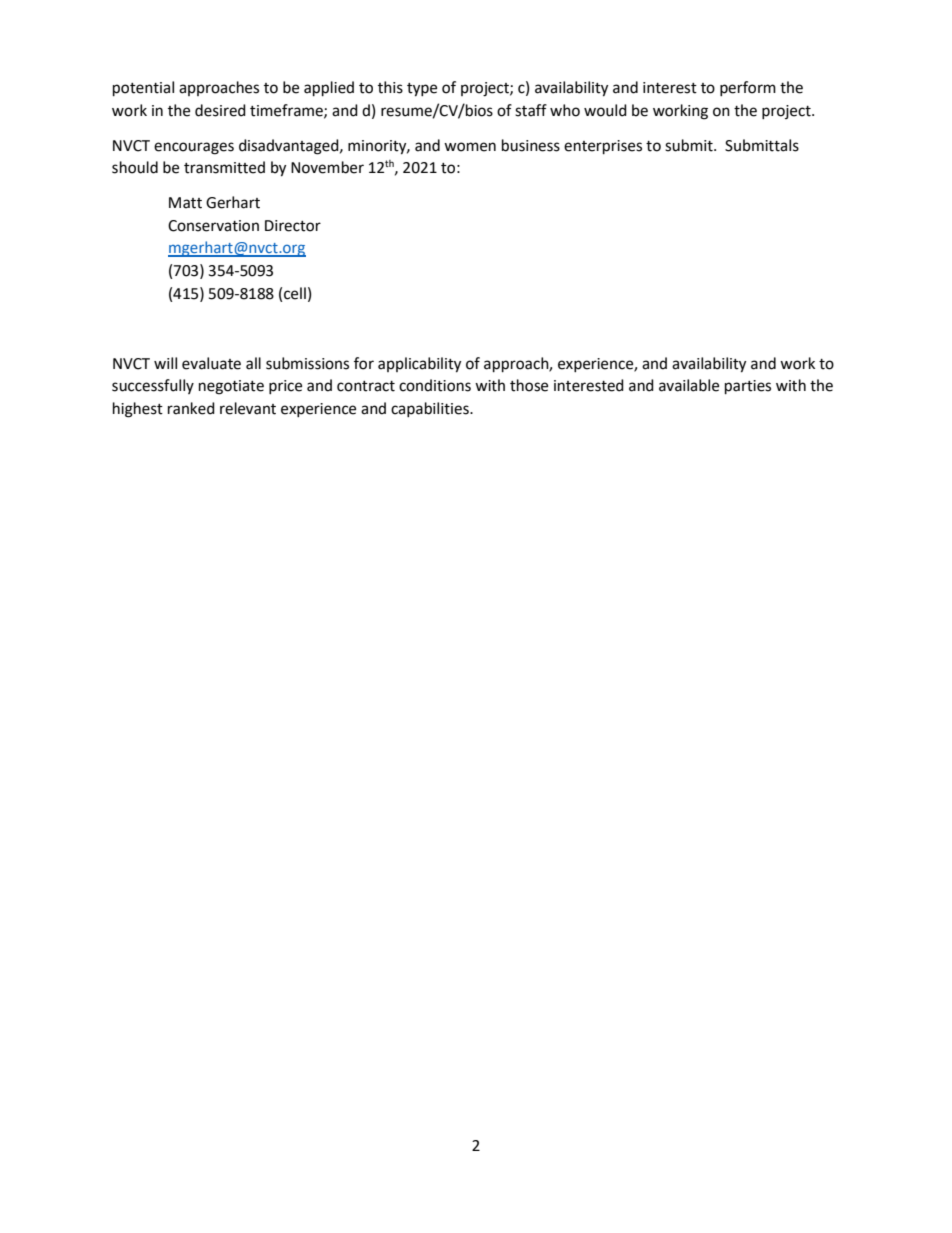  What do you see at coordinates (748, 387) in the page?
I see `parties` at bounding box center [748, 387].
